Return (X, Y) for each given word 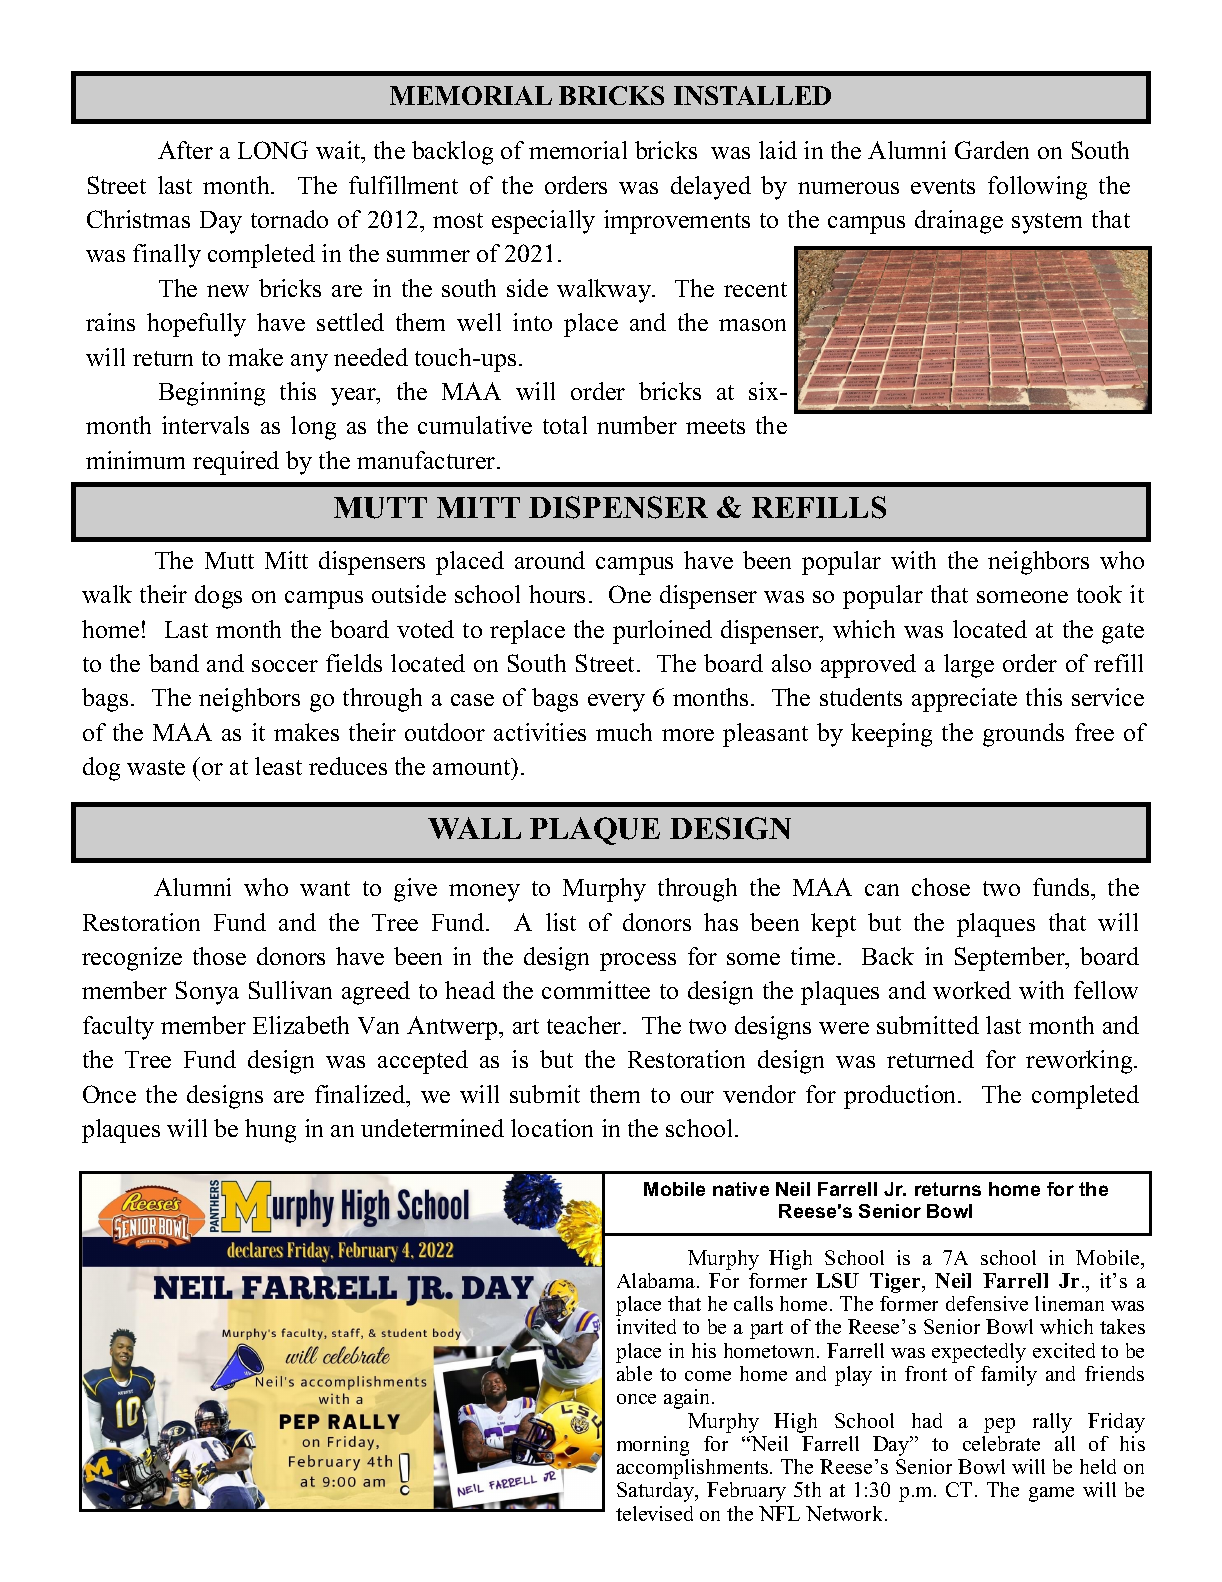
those (219, 956)
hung (270, 1131)
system (1047, 223)
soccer (285, 666)
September (1011, 959)
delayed (711, 188)
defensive (987, 1303)
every (616, 703)
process (638, 962)
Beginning (212, 394)
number (637, 425)
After (185, 150)
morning (653, 1446)
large (969, 666)
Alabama (657, 1280)
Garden (992, 150)
